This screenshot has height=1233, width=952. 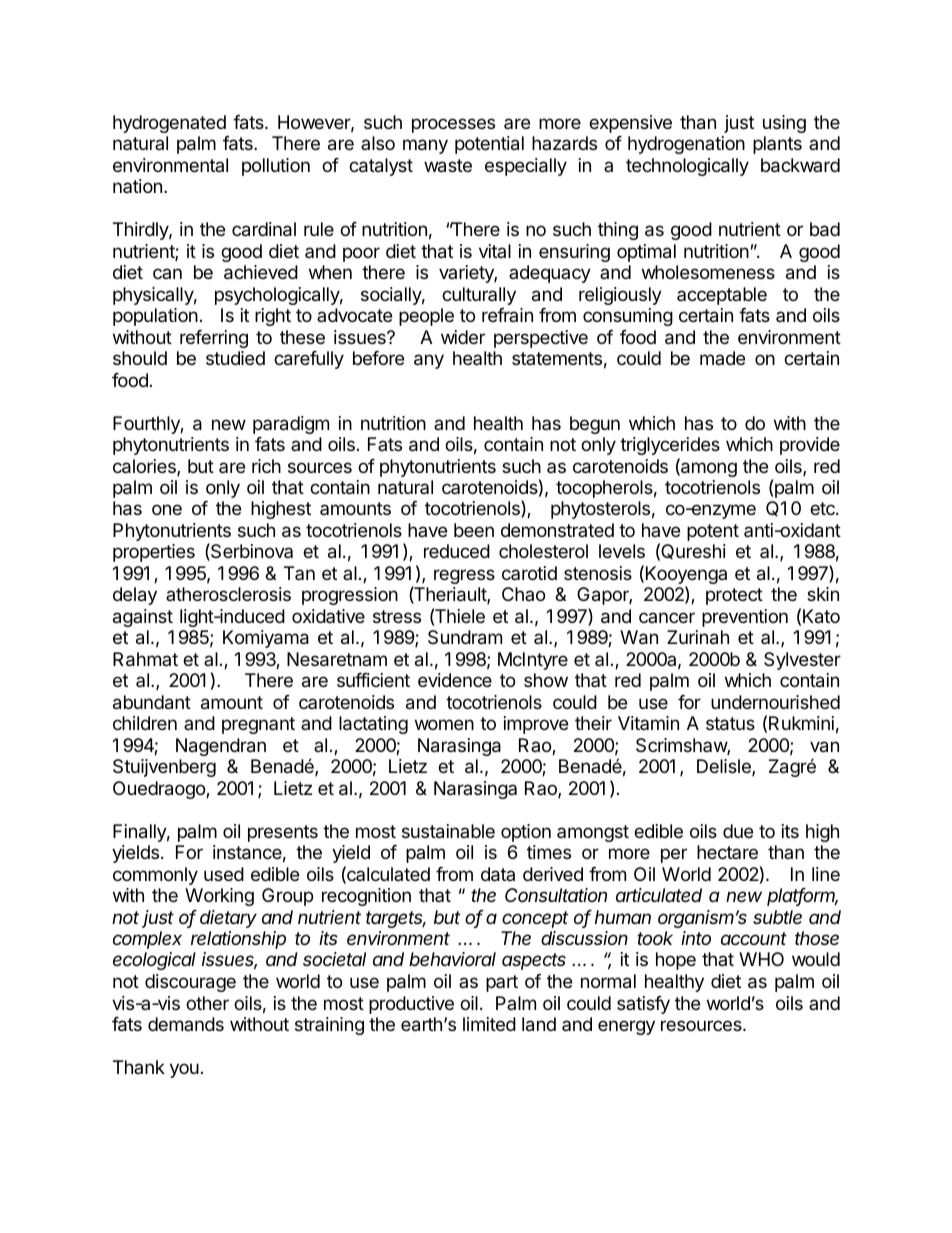 I want to click on sustainable, so click(x=448, y=831).
